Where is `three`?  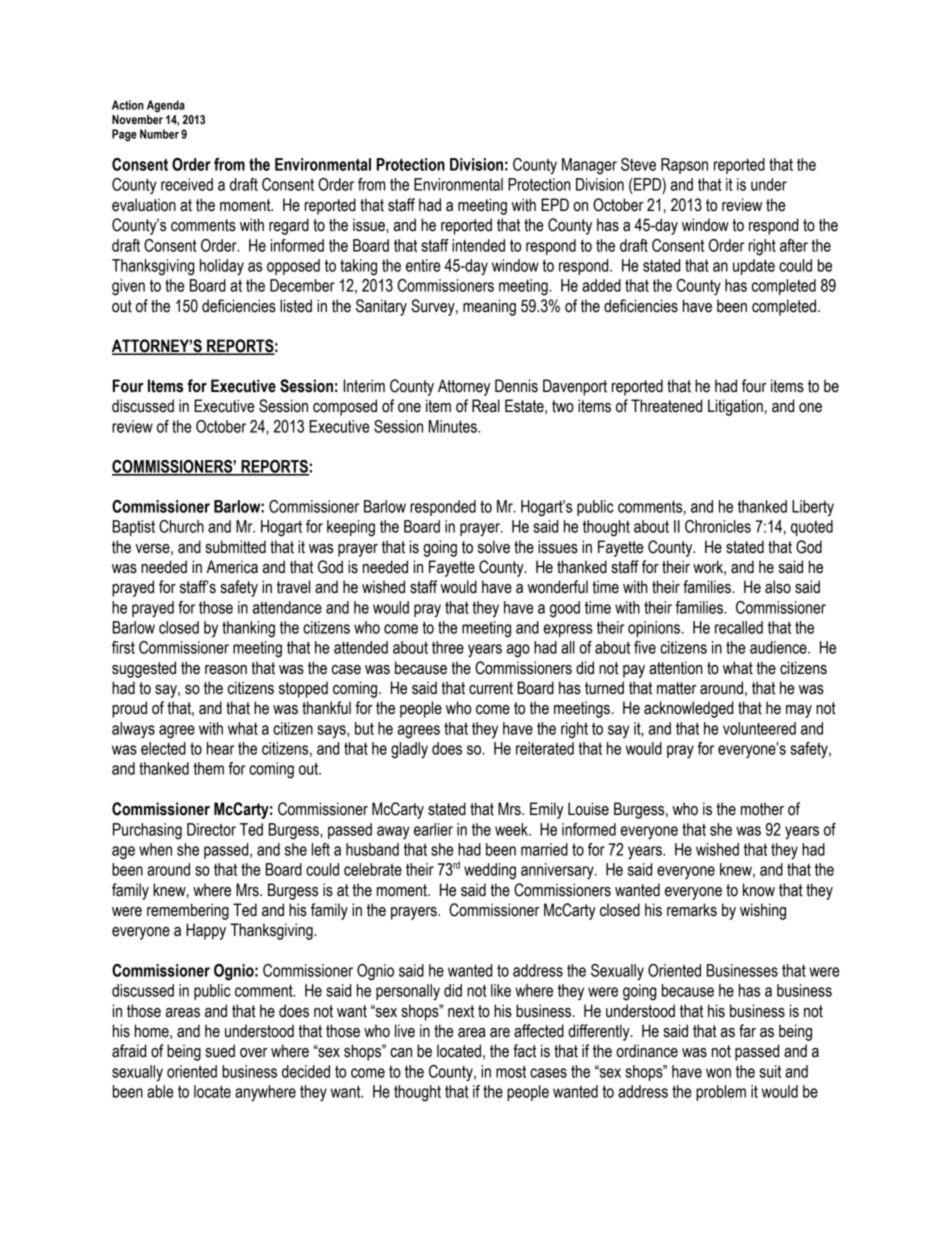 three is located at coordinates (448, 647).
